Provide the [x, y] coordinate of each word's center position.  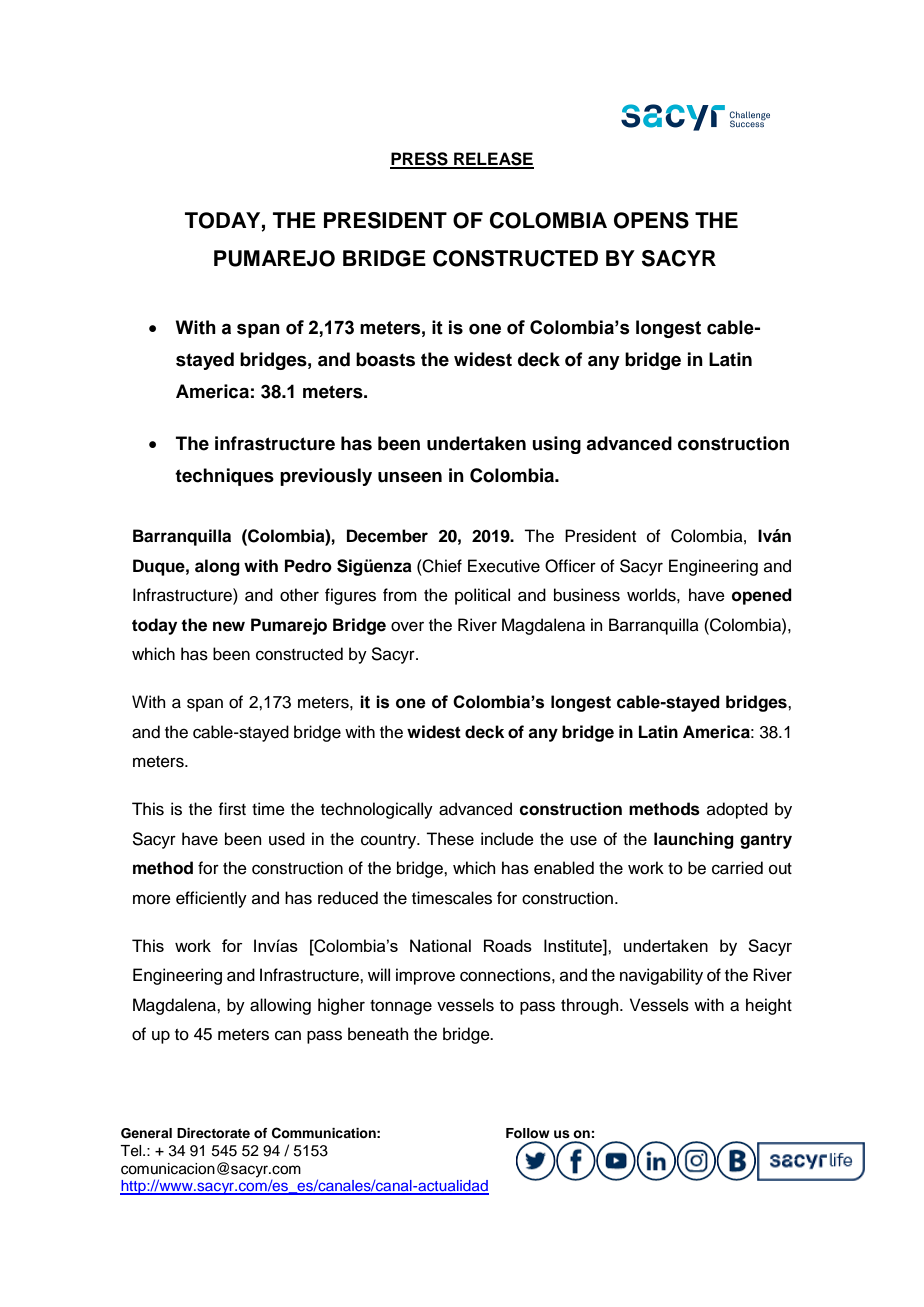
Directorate [213, 1133]
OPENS [651, 220]
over [407, 626]
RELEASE [493, 160]
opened [762, 596]
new [229, 626]
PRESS [420, 160]
